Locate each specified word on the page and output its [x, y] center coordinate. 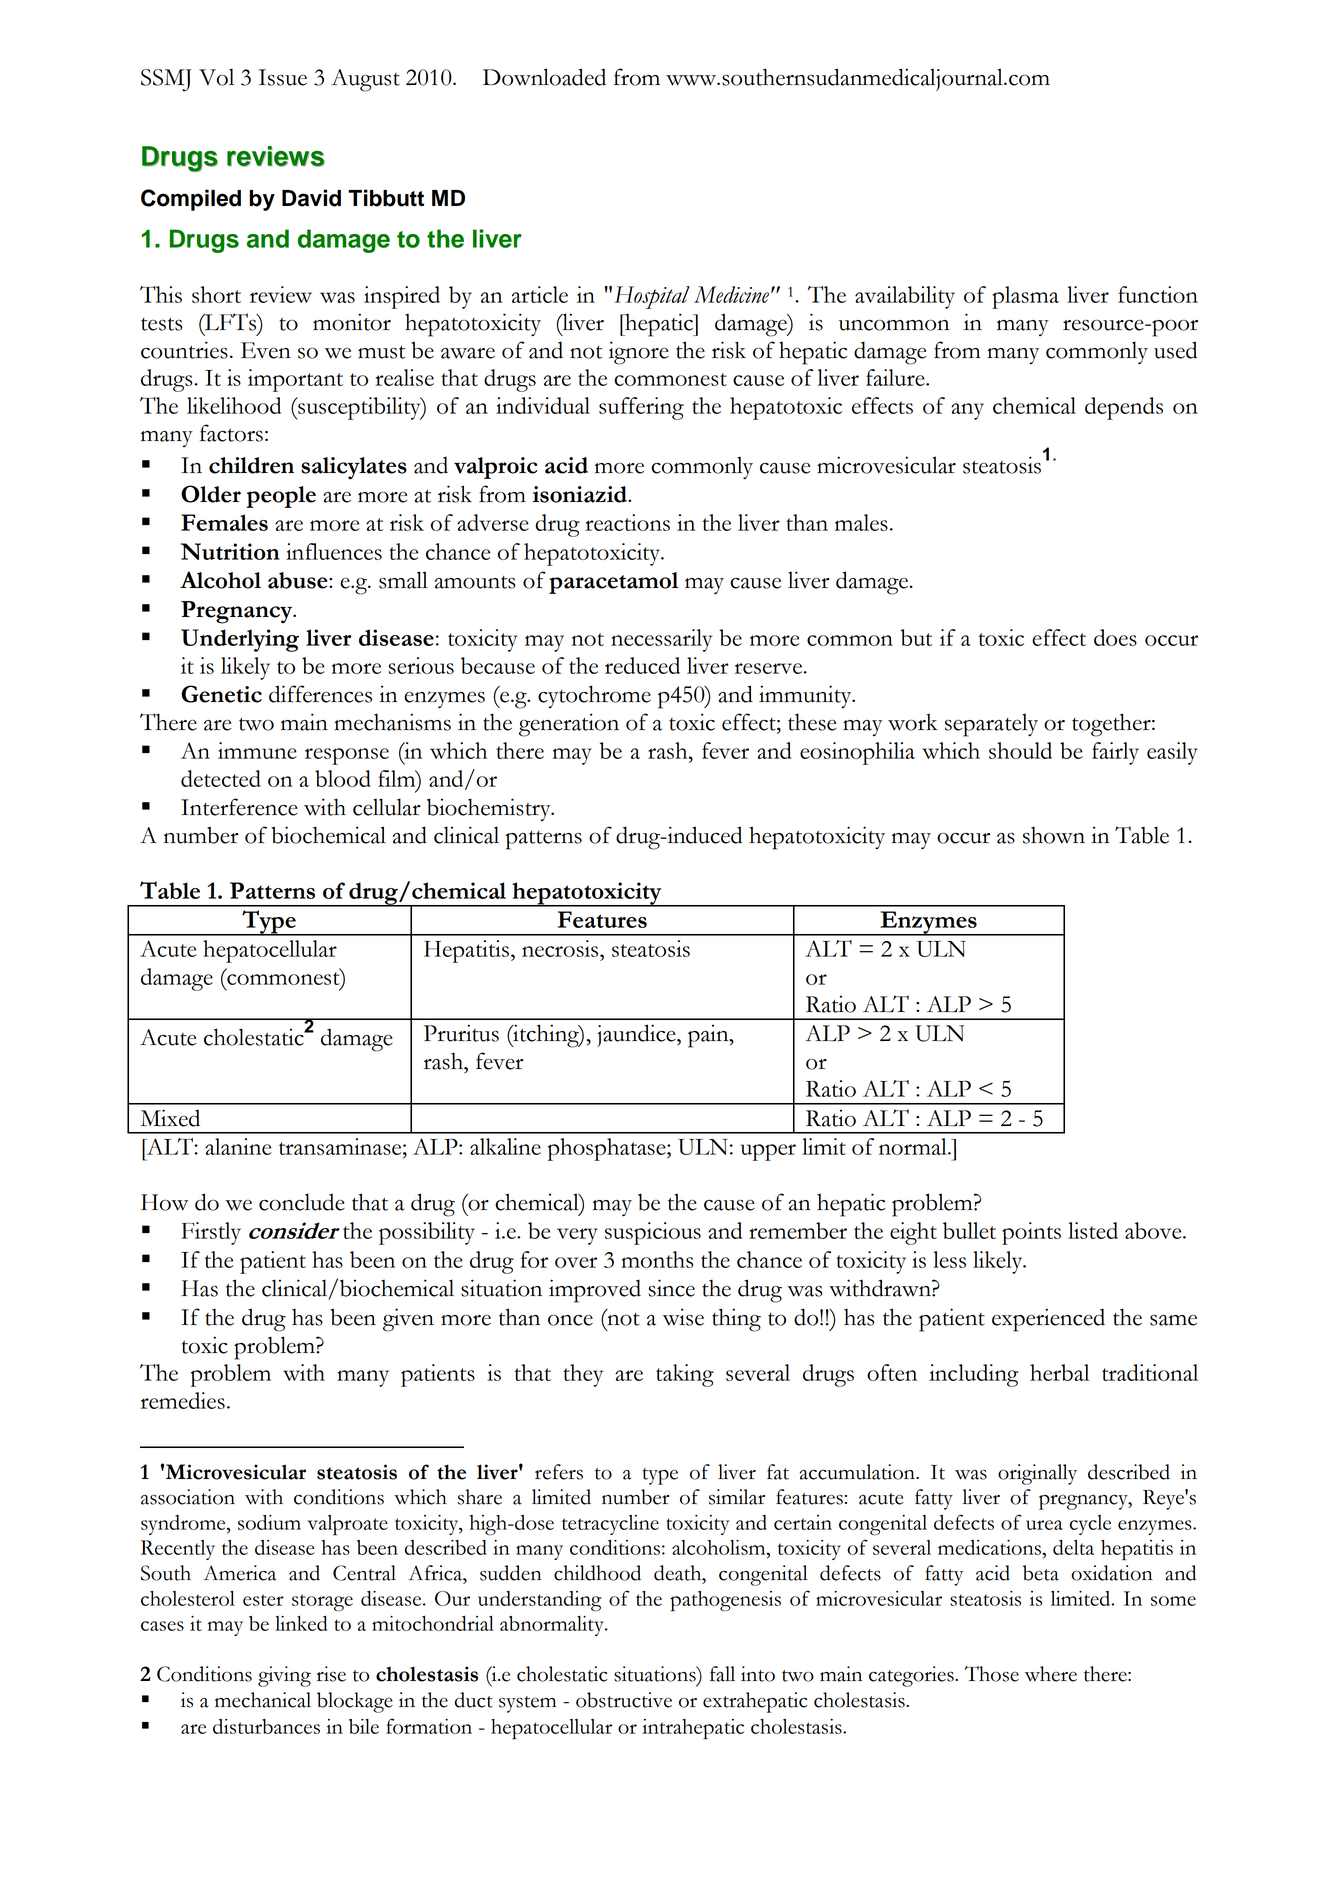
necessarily [661, 640]
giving [284, 1676]
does [1115, 637]
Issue [283, 77]
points [1031, 1233]
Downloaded [544, 77]
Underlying [240, 640]
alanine [238, 1146]
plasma [1025, 297]
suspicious [653, 1233]
